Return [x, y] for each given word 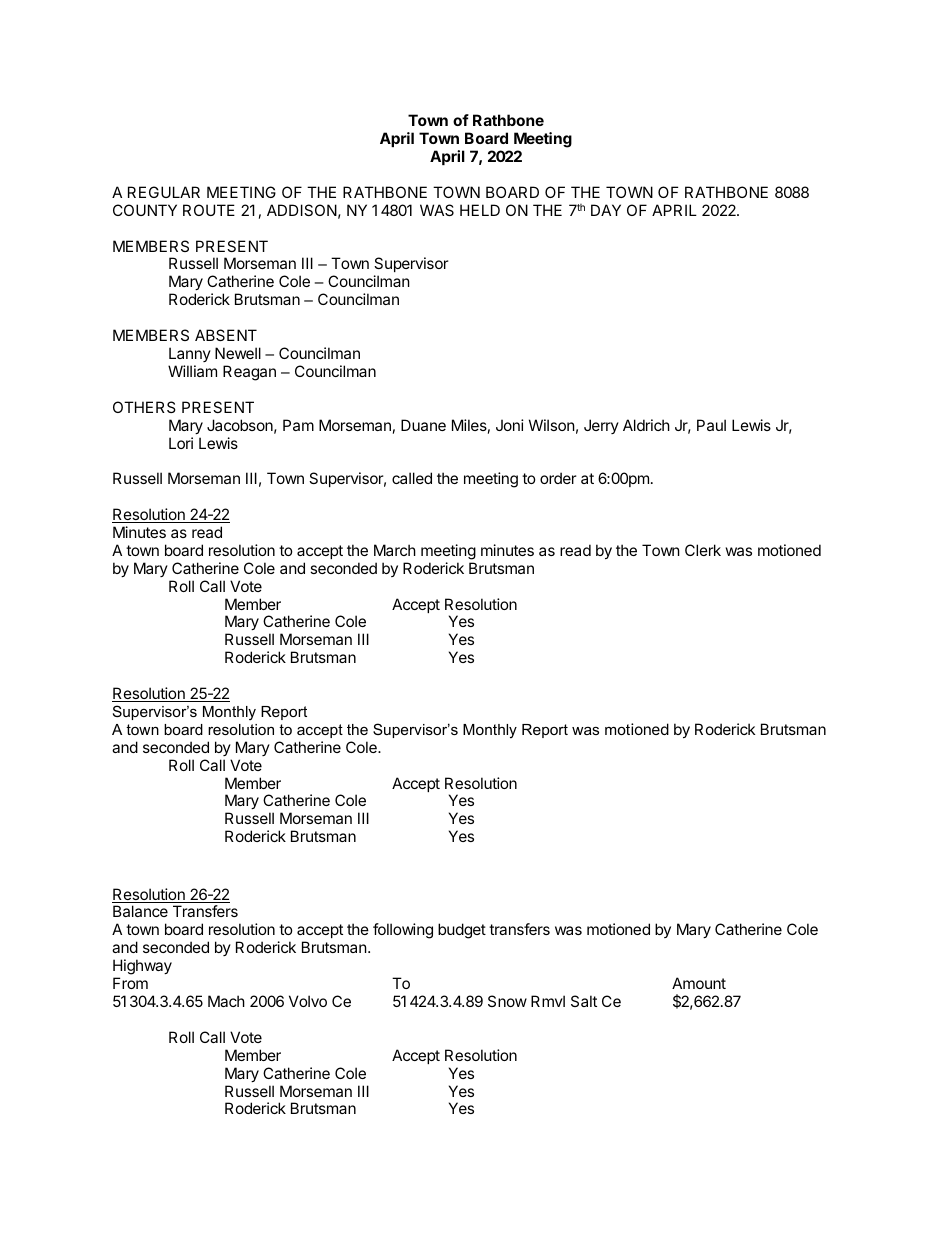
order [558, 478]
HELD [480, 210]
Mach [226, 1001]
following [403, 931]
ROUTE [209, 210]
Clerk [703, 550]
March [395, 550]
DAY [606, 210]
